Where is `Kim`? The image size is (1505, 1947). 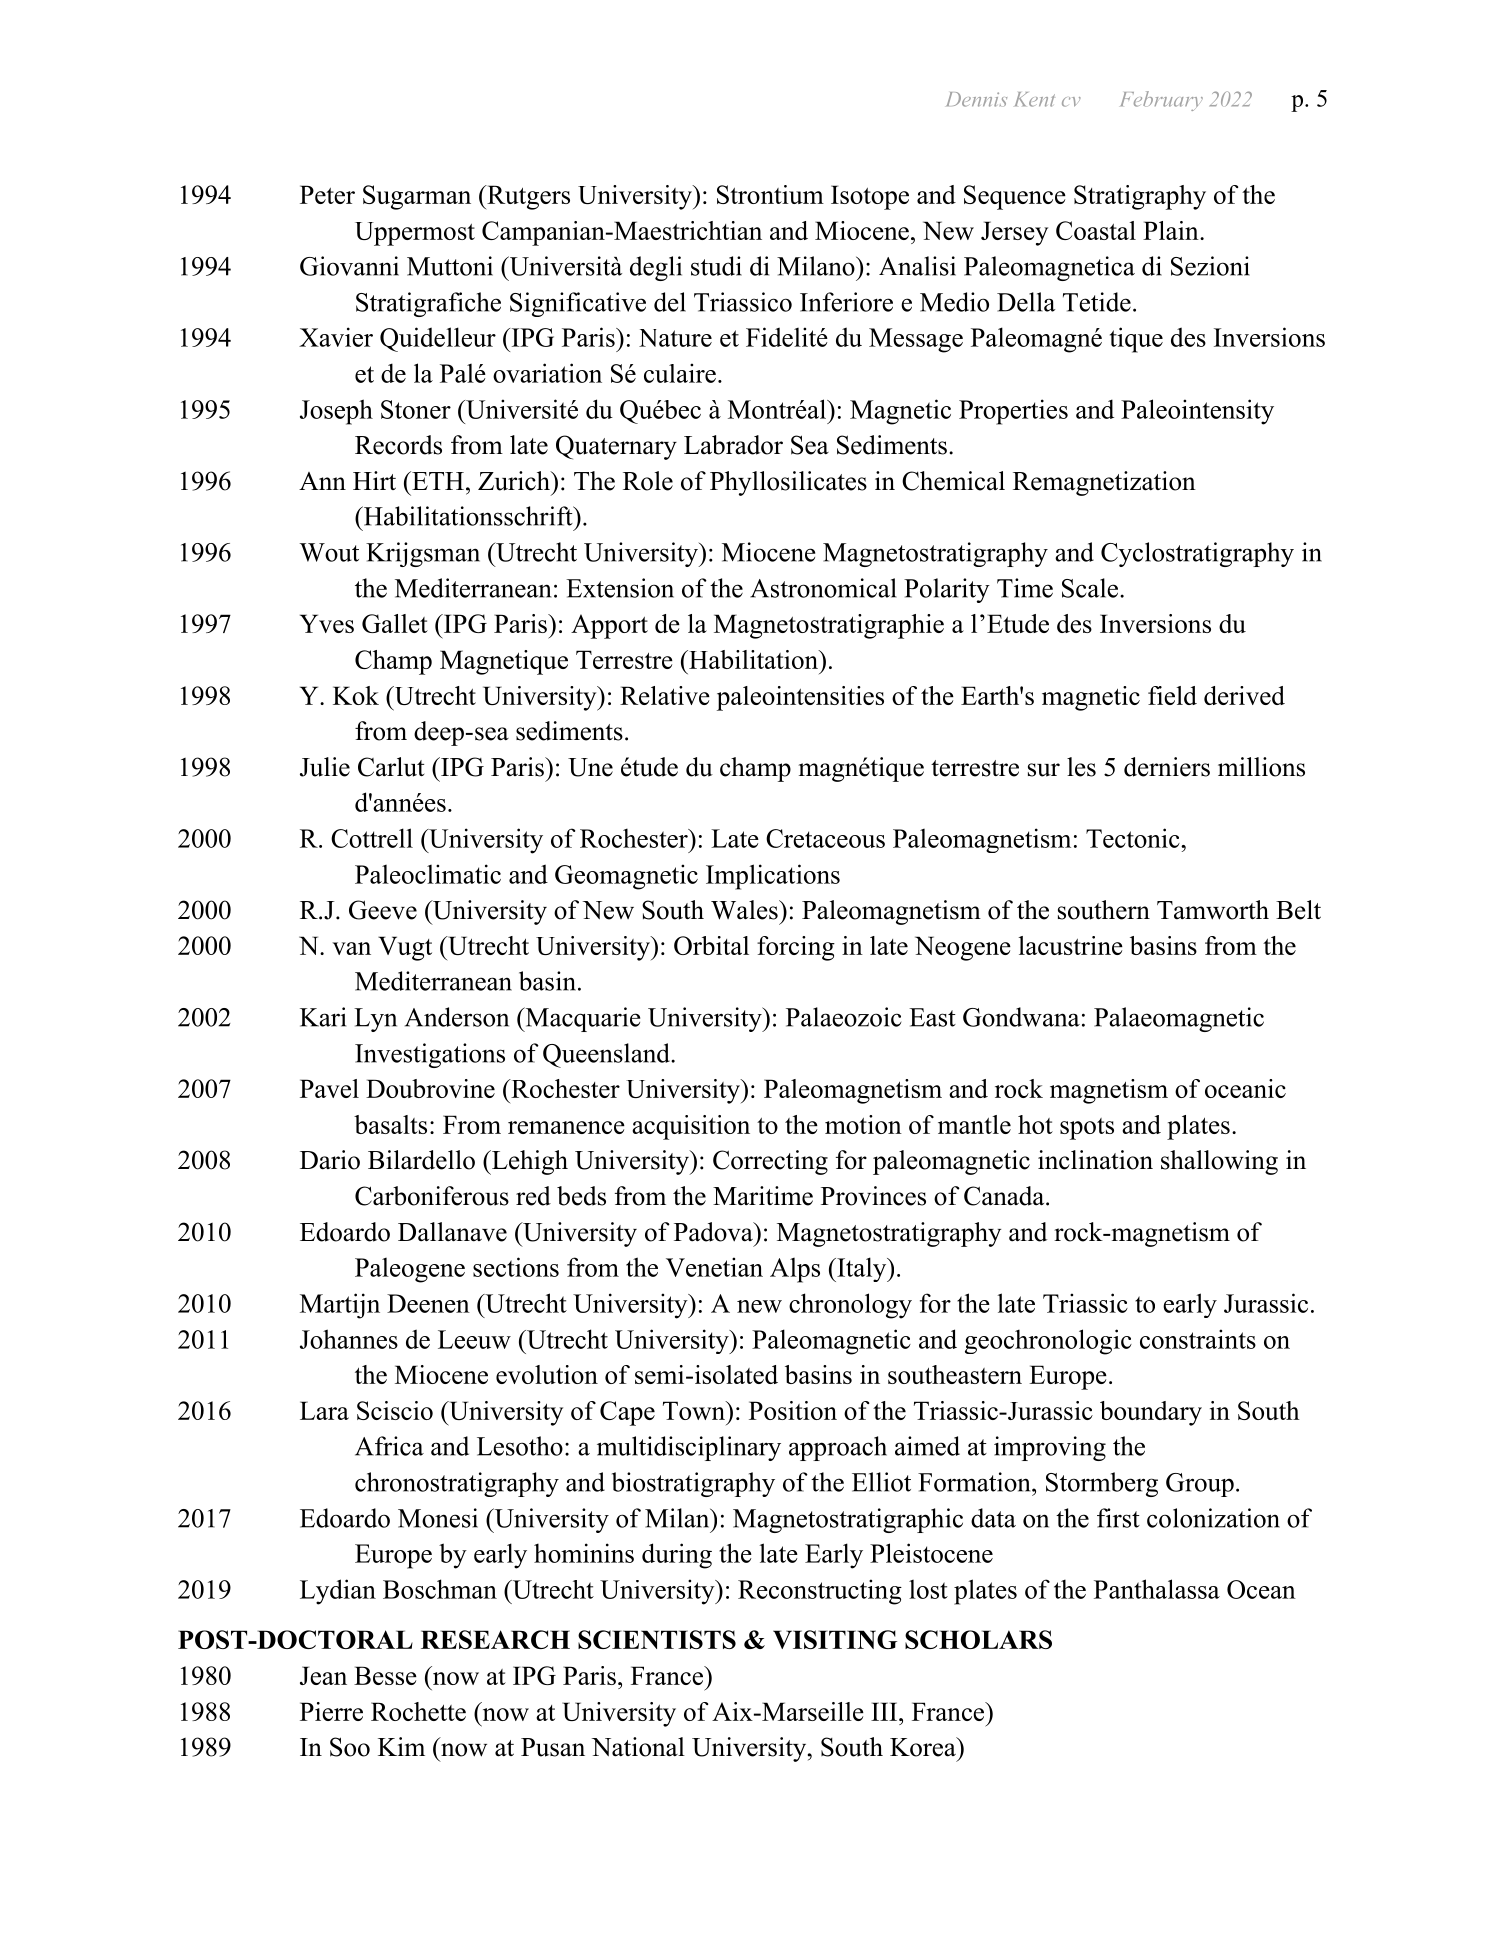
Kim is located at coordinates (401, 1746).
